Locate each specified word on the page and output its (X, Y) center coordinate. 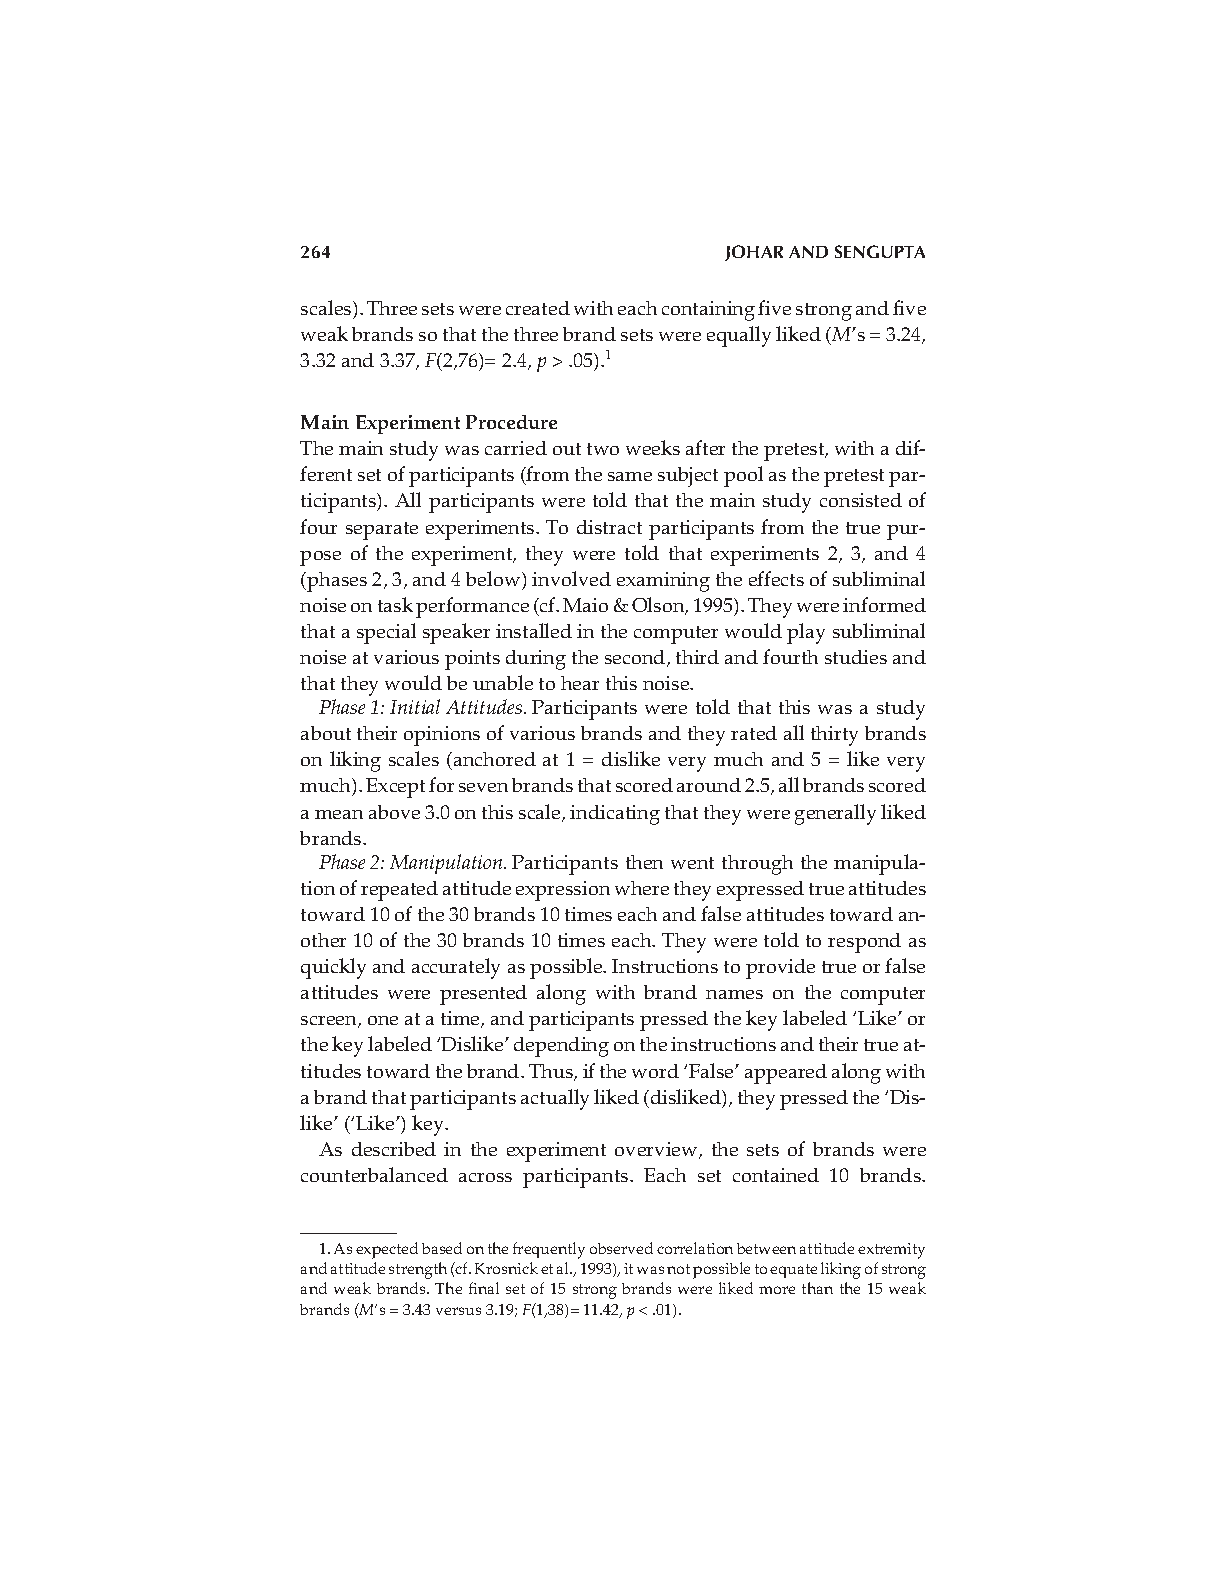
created (538, 308)
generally (835, 814)
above (394, 812)
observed (621, 1248)
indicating (615, 815)
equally (739, 336)
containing (708, 311)
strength (418, 1270)
